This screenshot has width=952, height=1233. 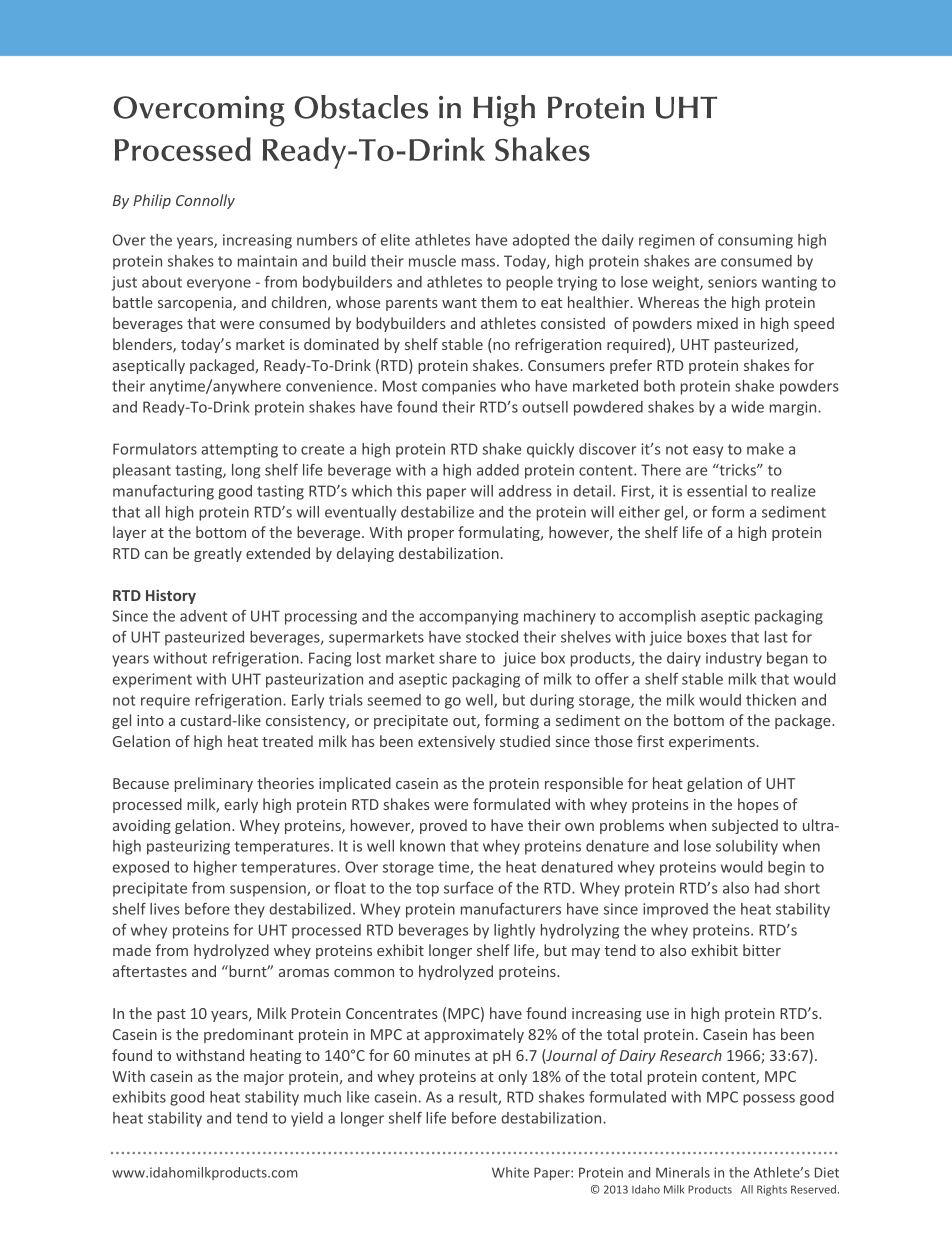 I want to click on Connolly, so click(x=205, y=201).
